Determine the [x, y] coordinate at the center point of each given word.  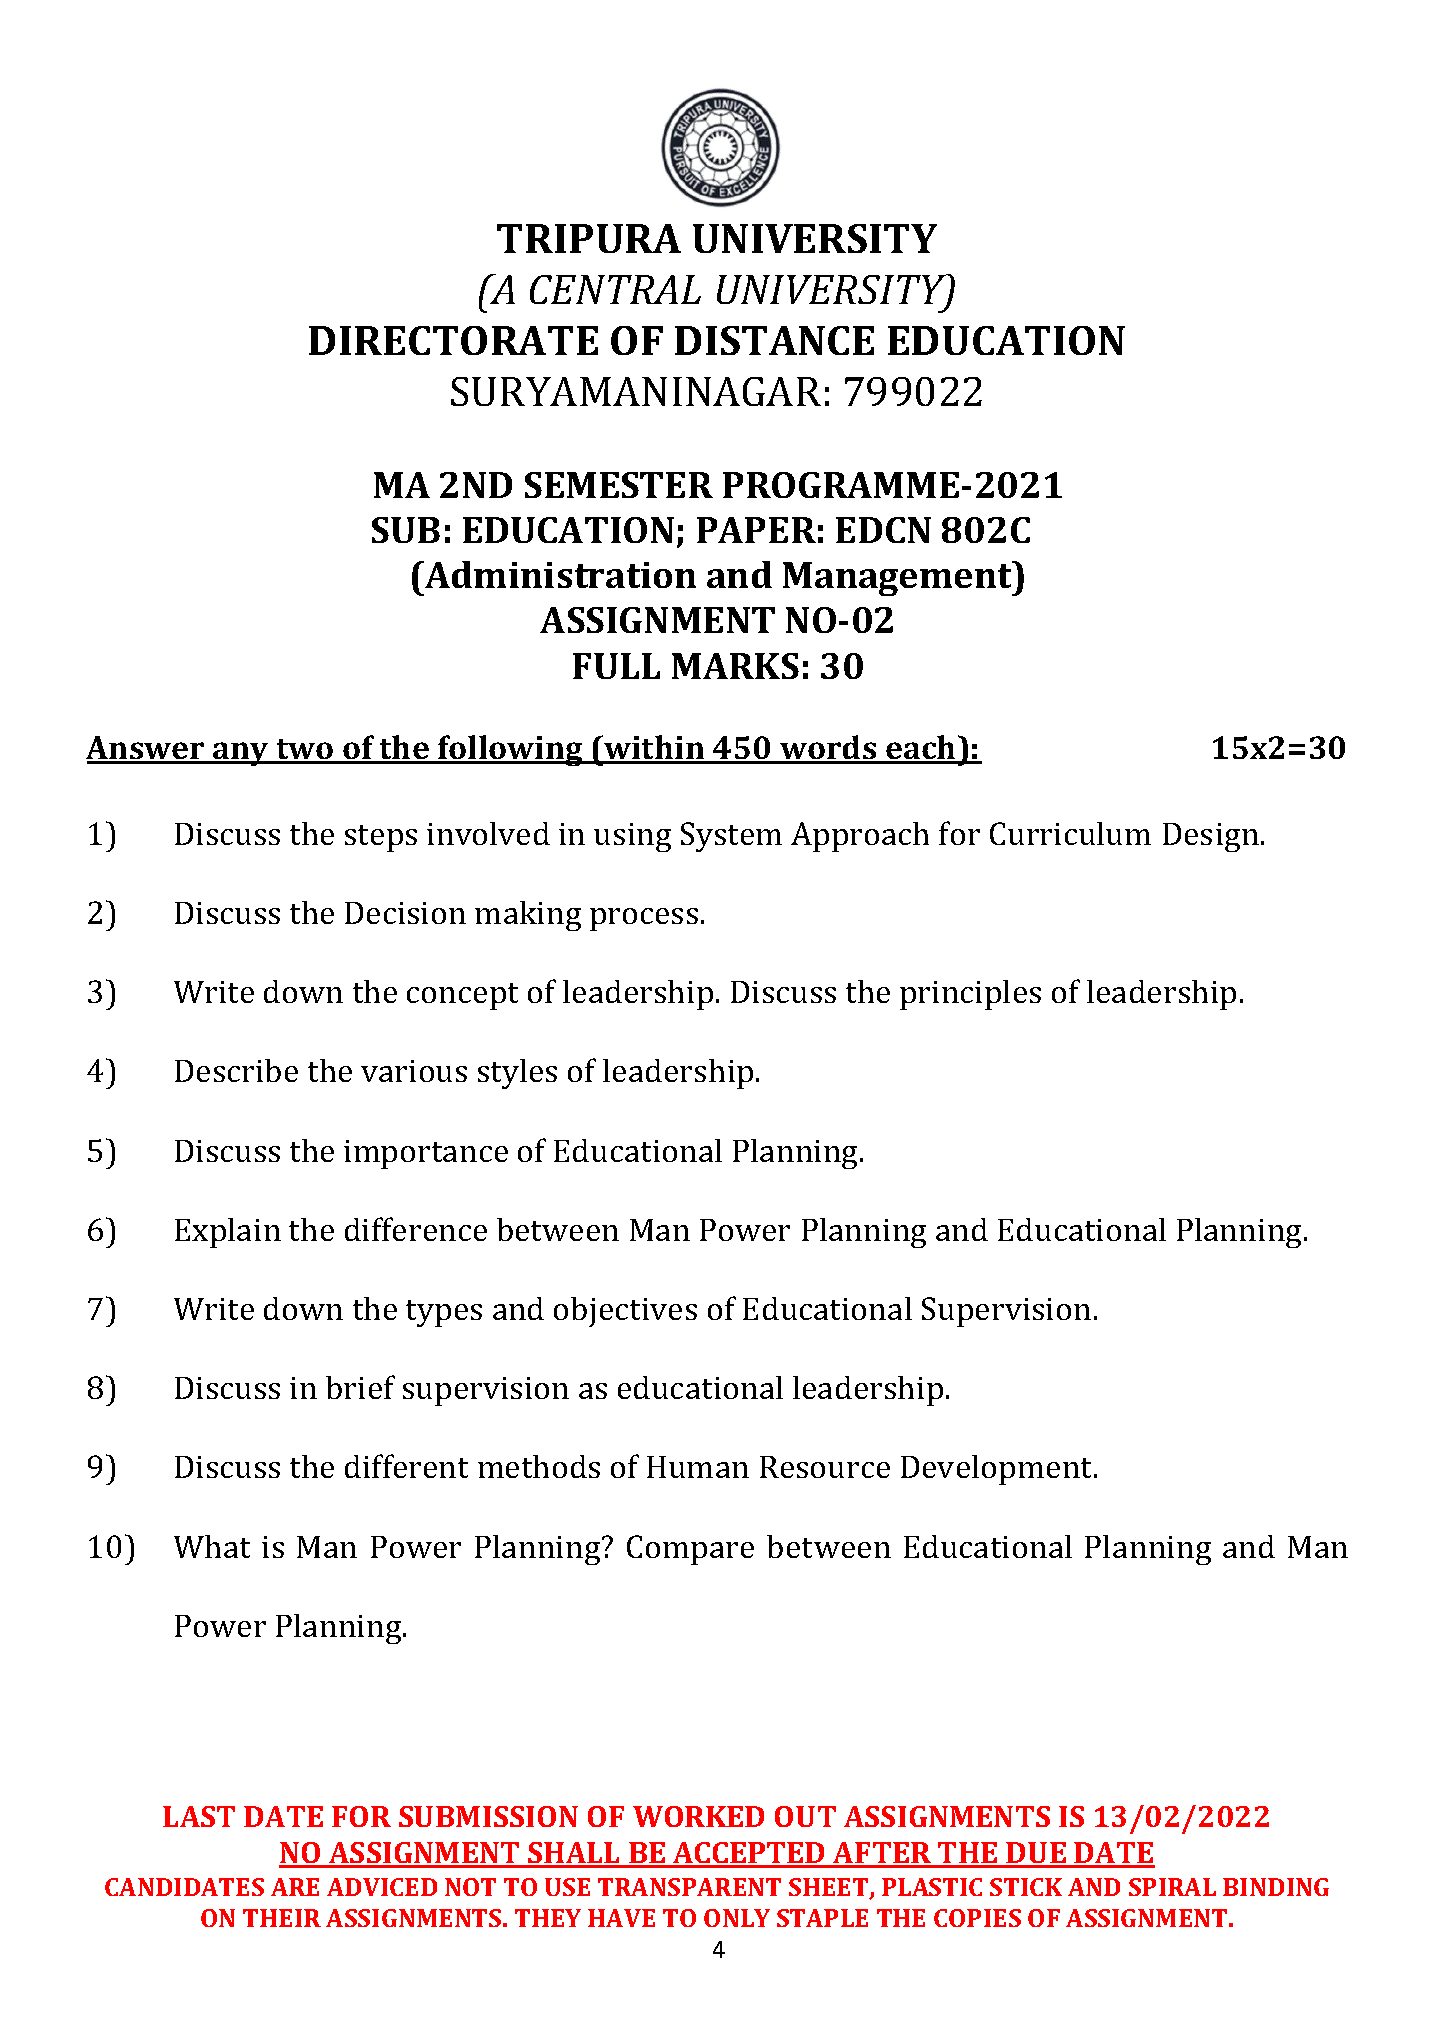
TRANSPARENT [689, 1887]
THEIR [282, 1918]
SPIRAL [1172, 1887]
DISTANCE [774, 340]
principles [970, 995]
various [414, 1071]
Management [898, 578]
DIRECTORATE [453, 340]
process [644, 919]
